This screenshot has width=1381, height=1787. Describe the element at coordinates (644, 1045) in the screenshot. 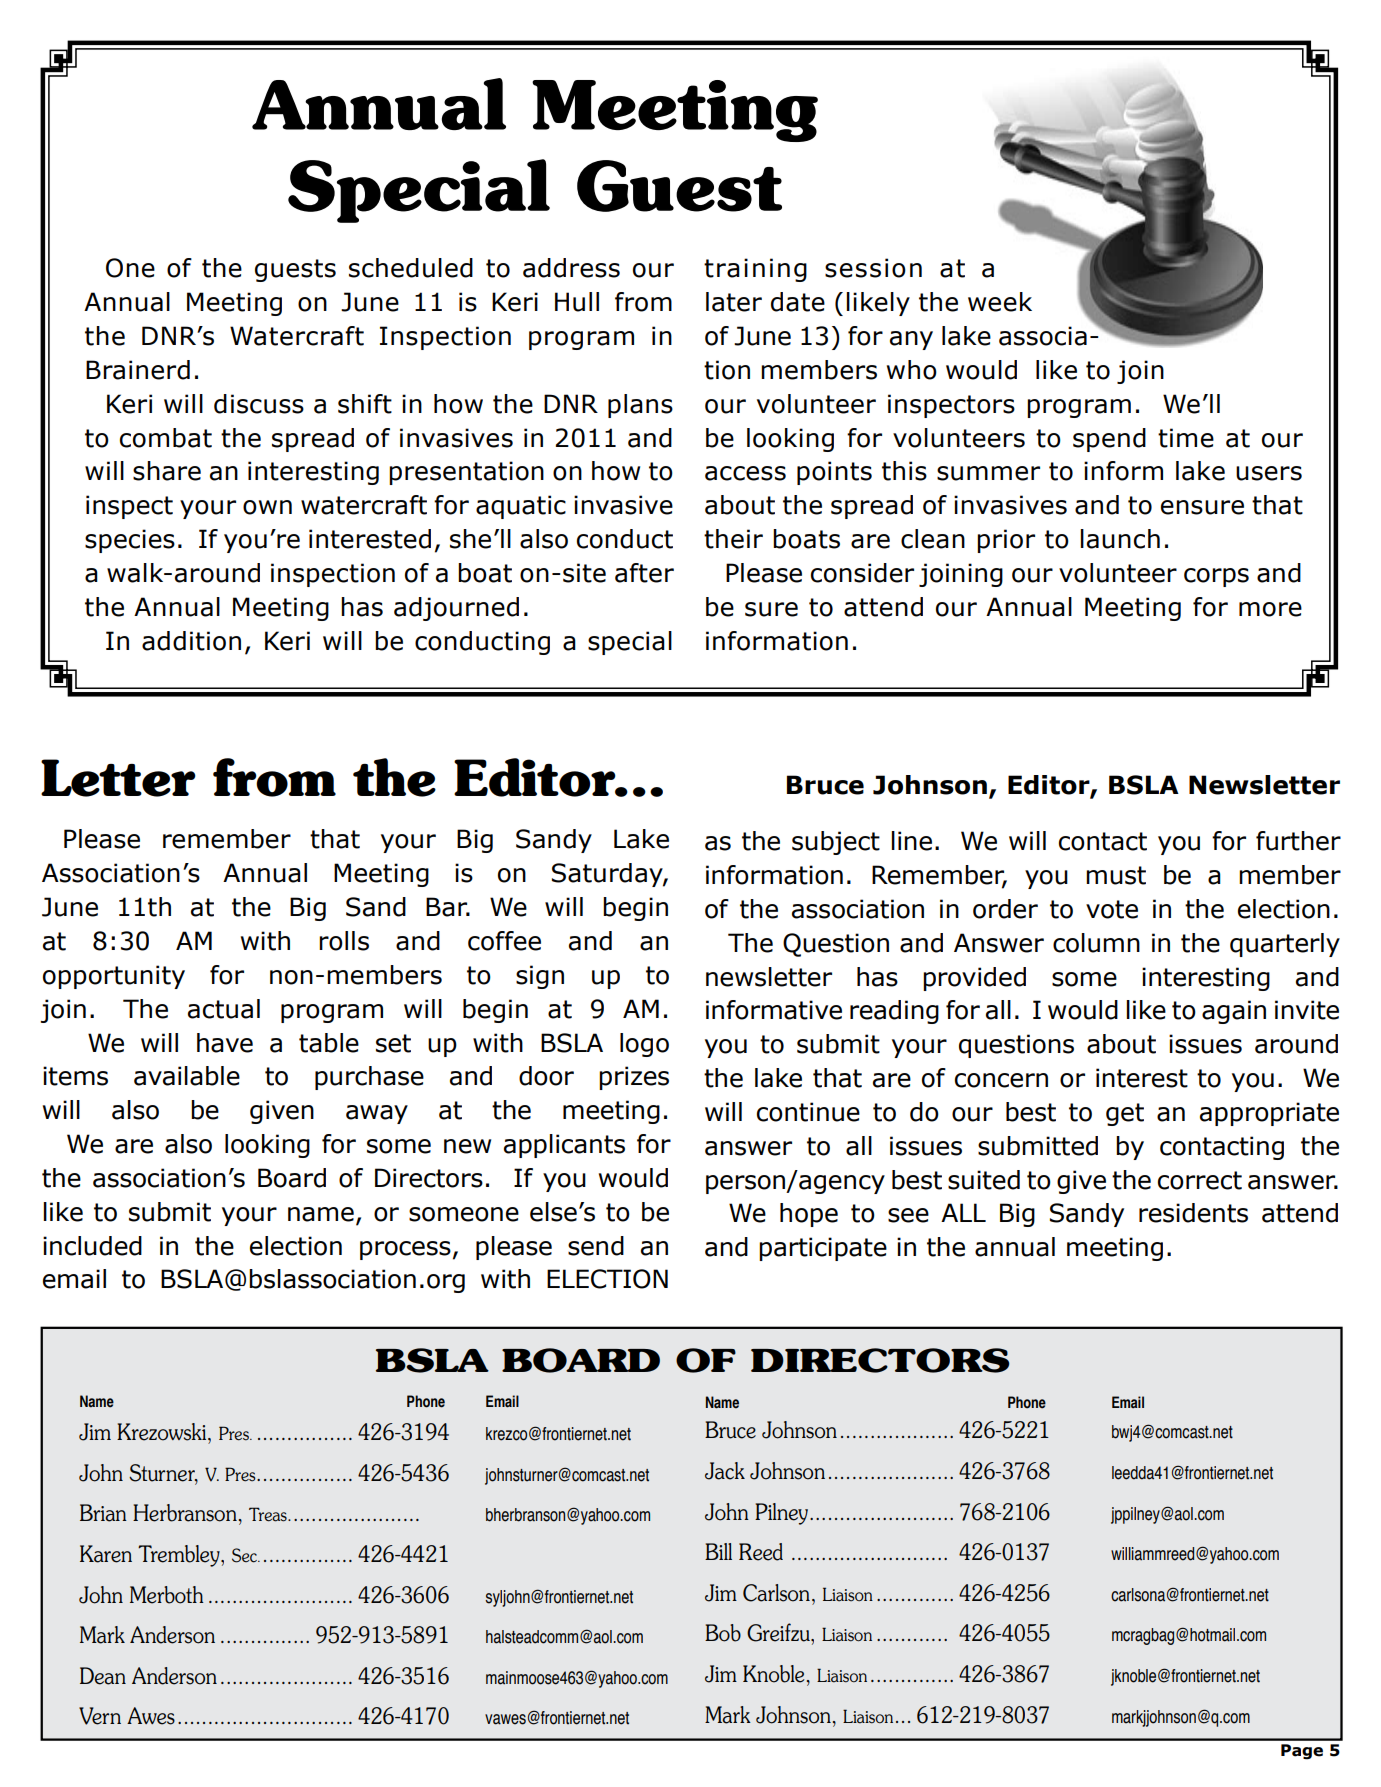

I see `logo` at that location.
